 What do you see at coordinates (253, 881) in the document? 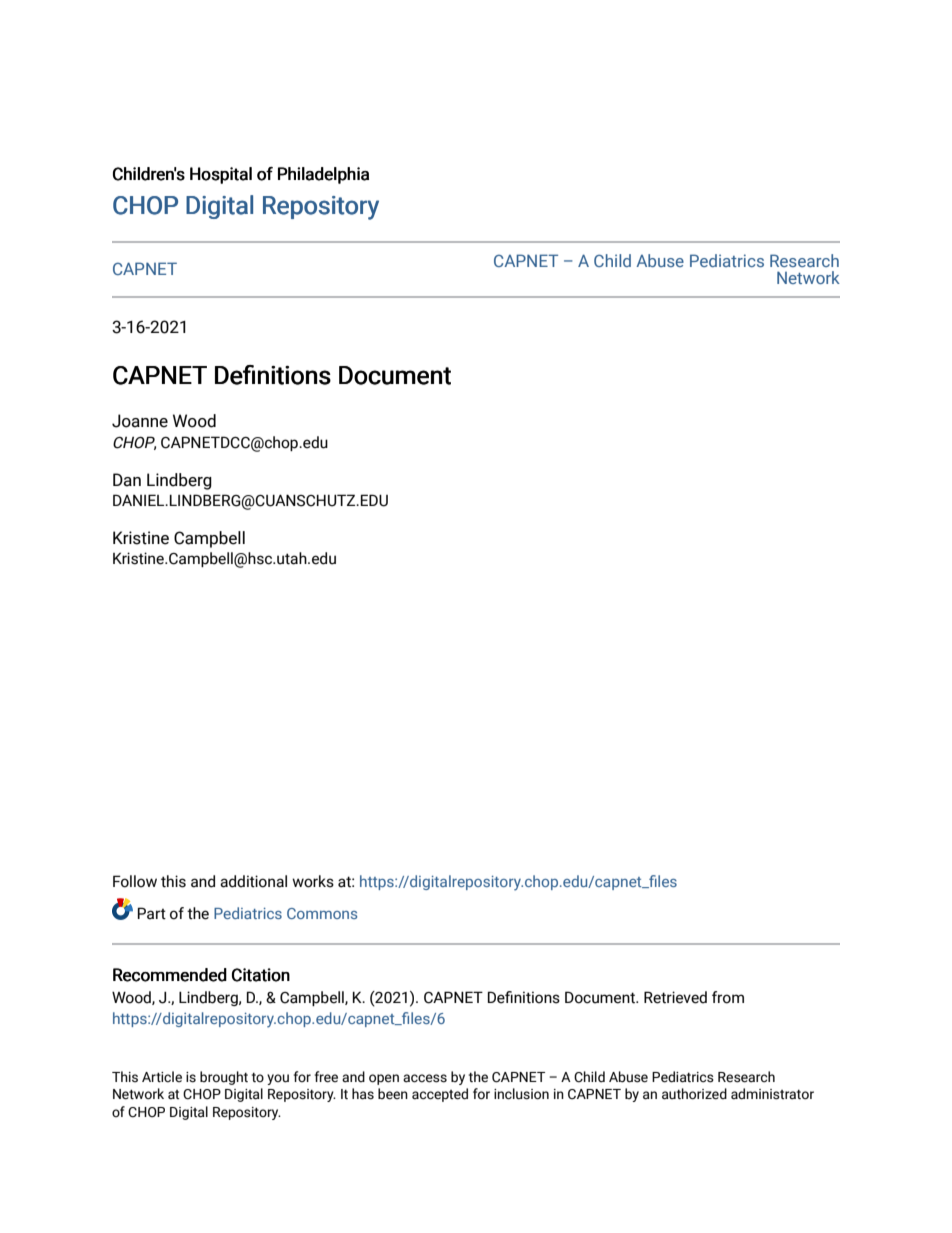
I see `additional` at bounding box center [253, 881].
